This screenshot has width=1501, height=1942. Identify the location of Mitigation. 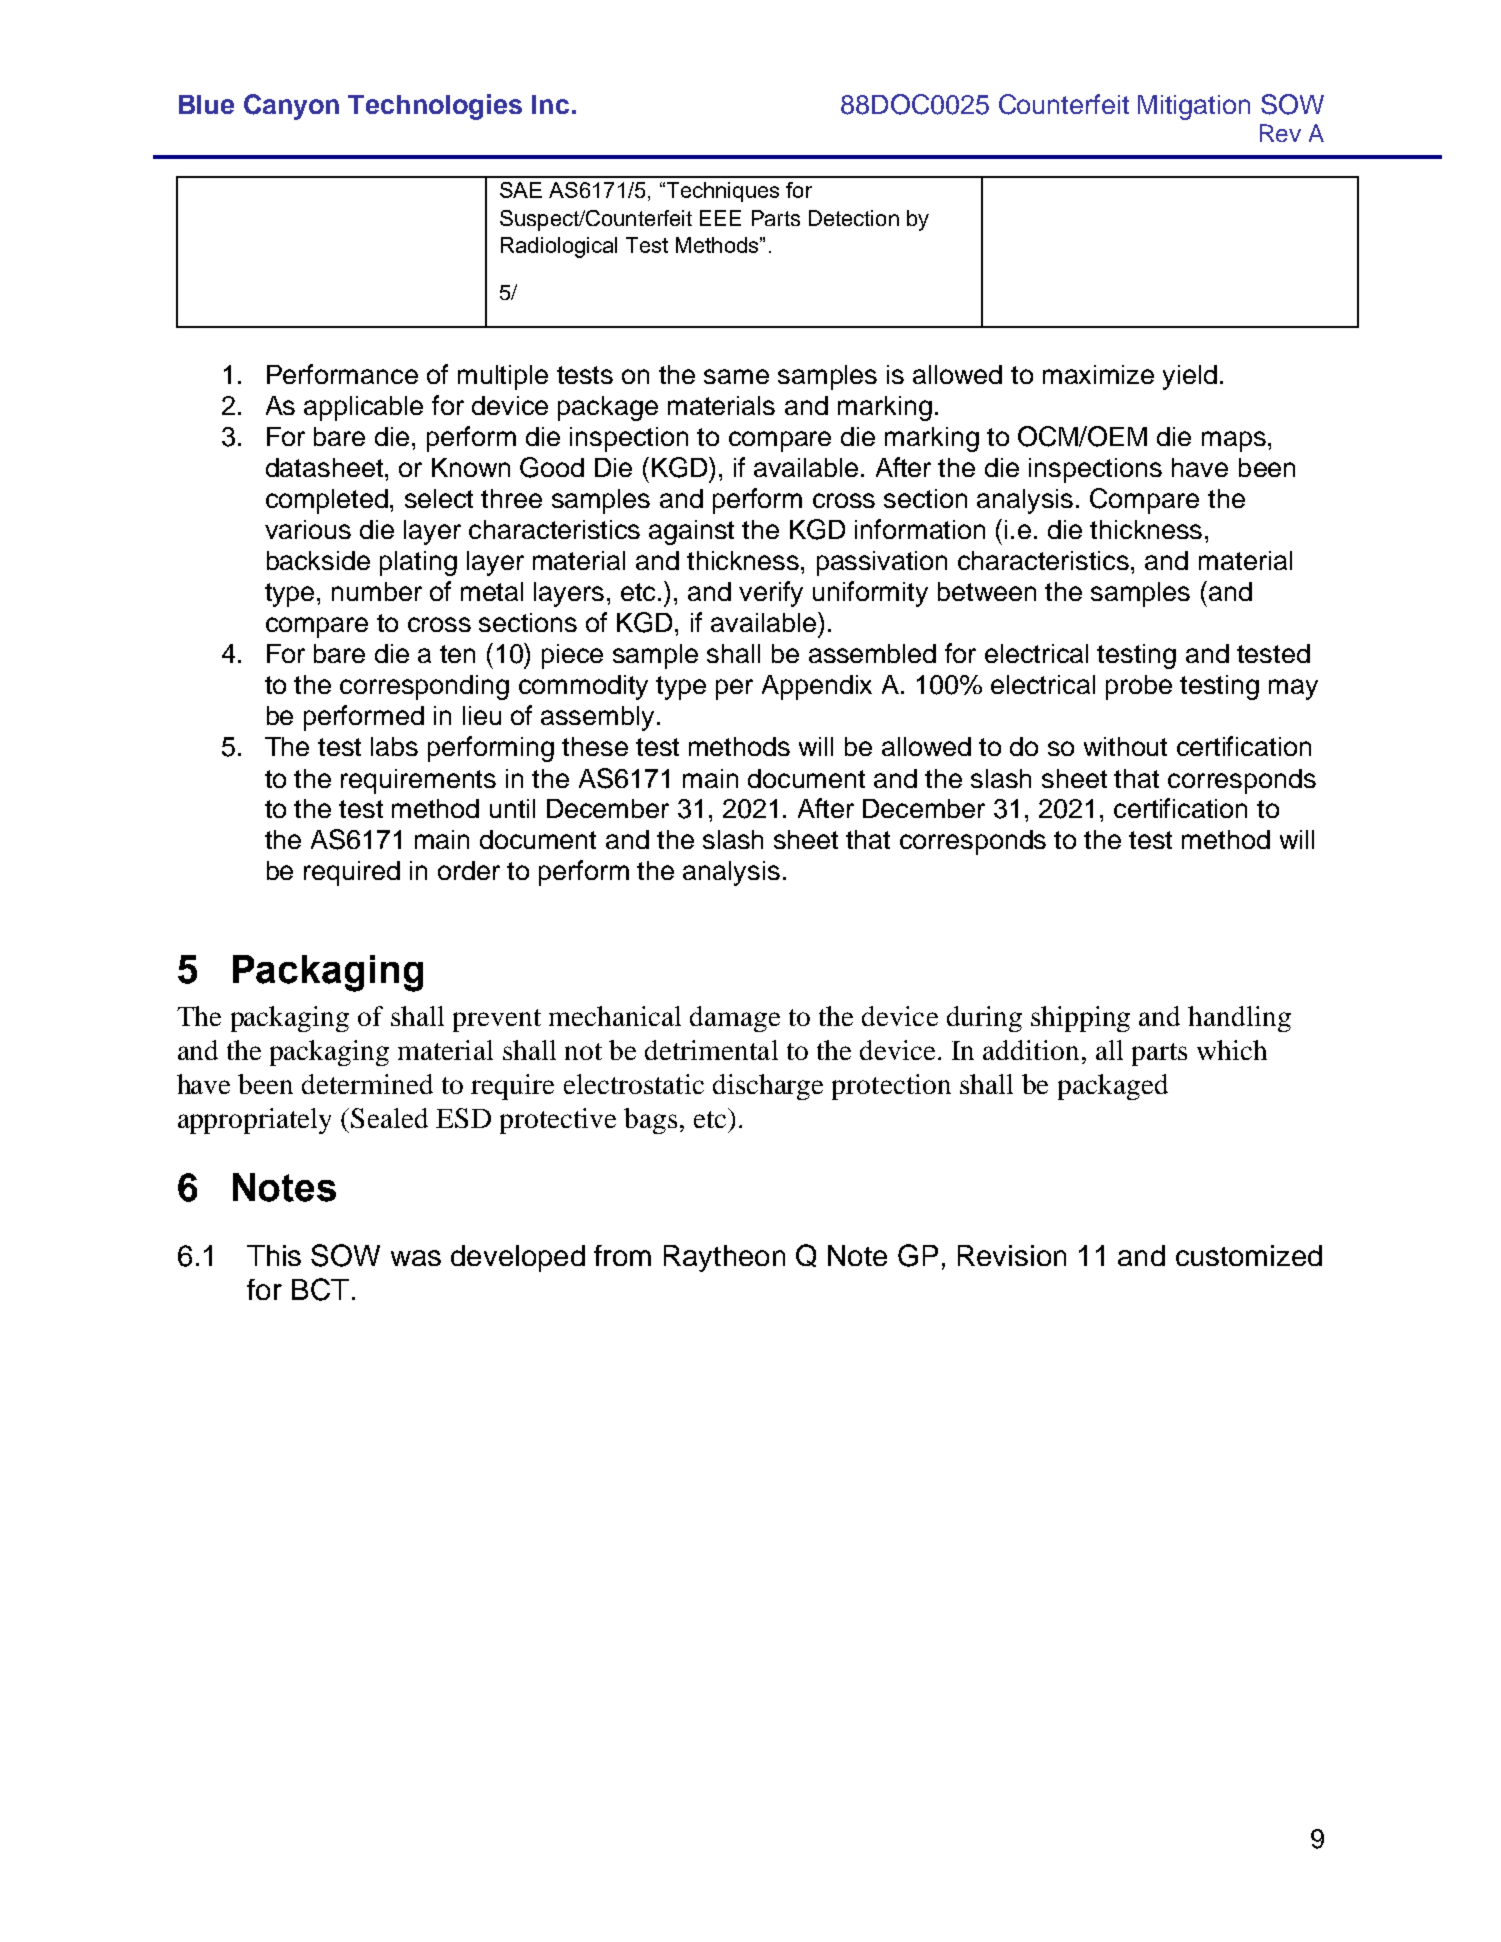
(1194, 107).
